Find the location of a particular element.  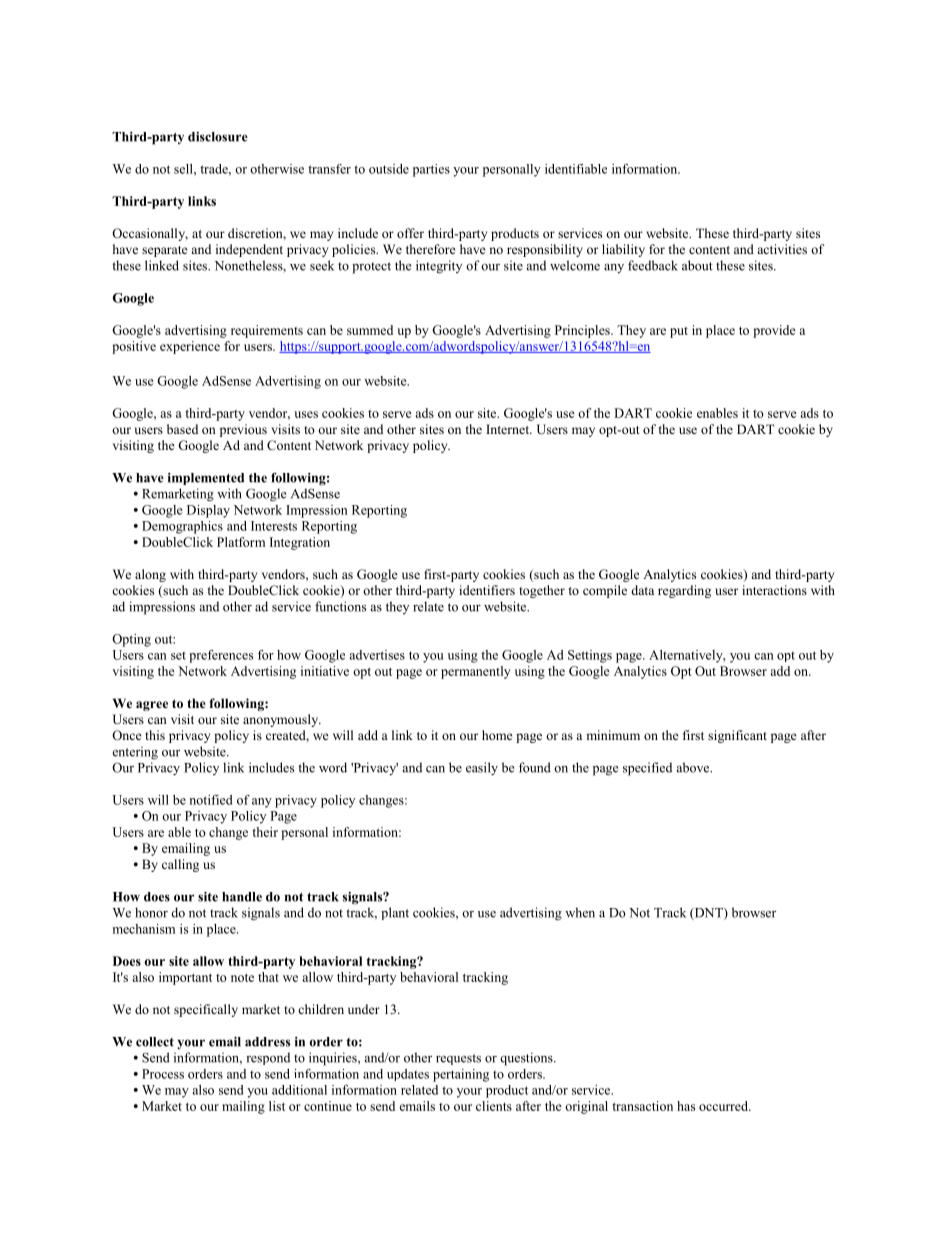

disclosure is located at coordinates (218, 137).
